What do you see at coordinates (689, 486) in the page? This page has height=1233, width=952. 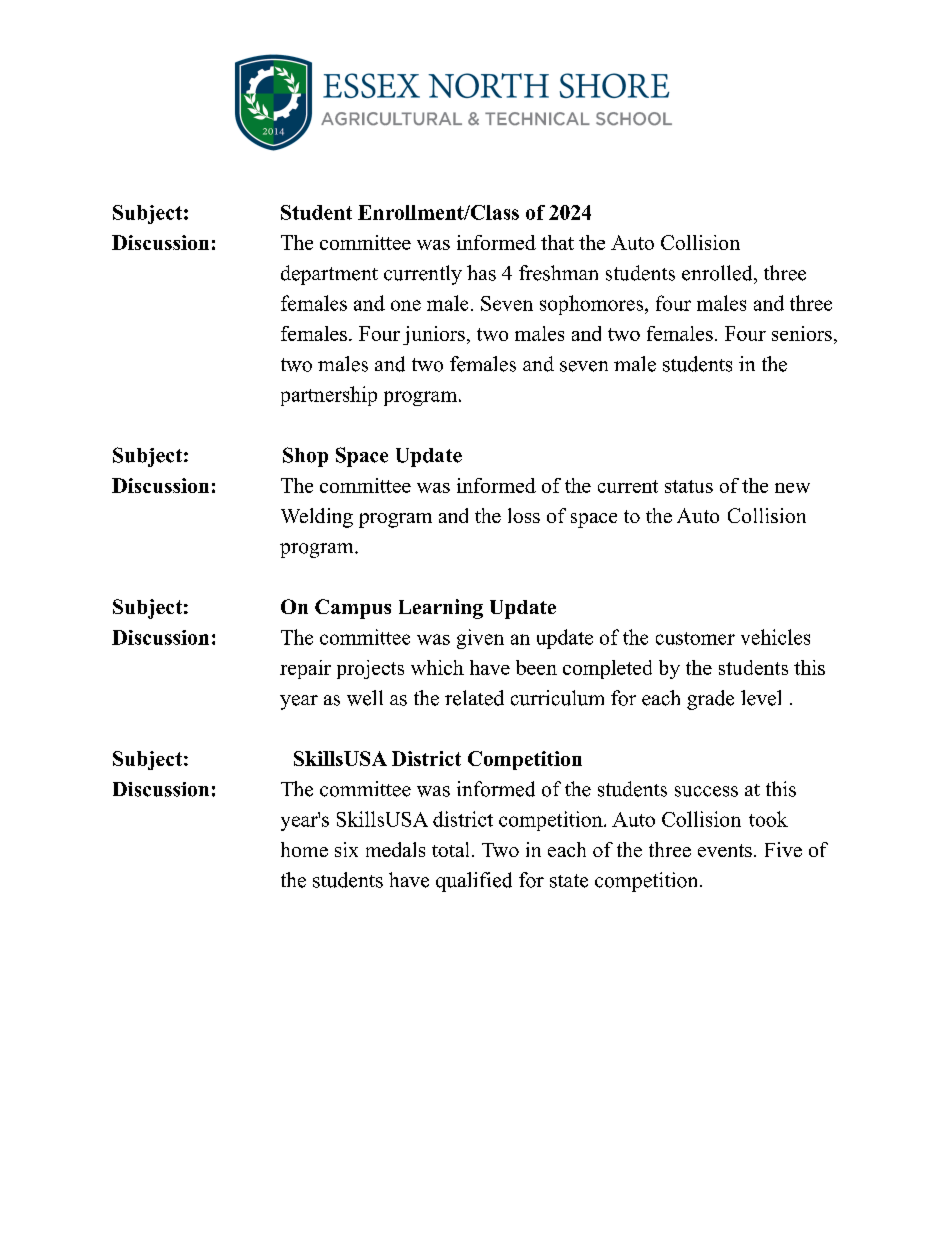 I see `status` at bounding box center [689, 486].
